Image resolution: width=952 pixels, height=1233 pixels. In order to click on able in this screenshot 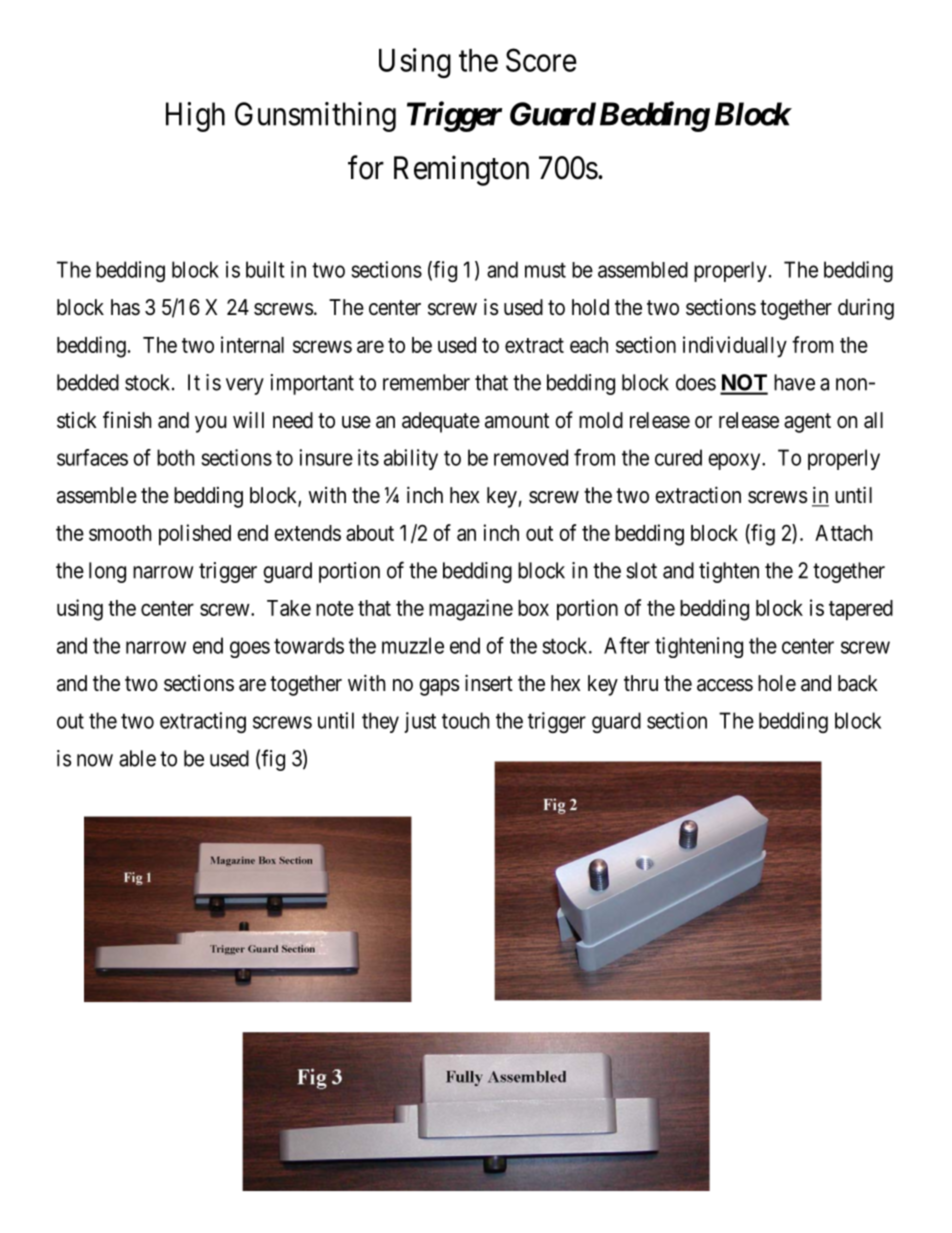, I will do `click(137, 758)`.
